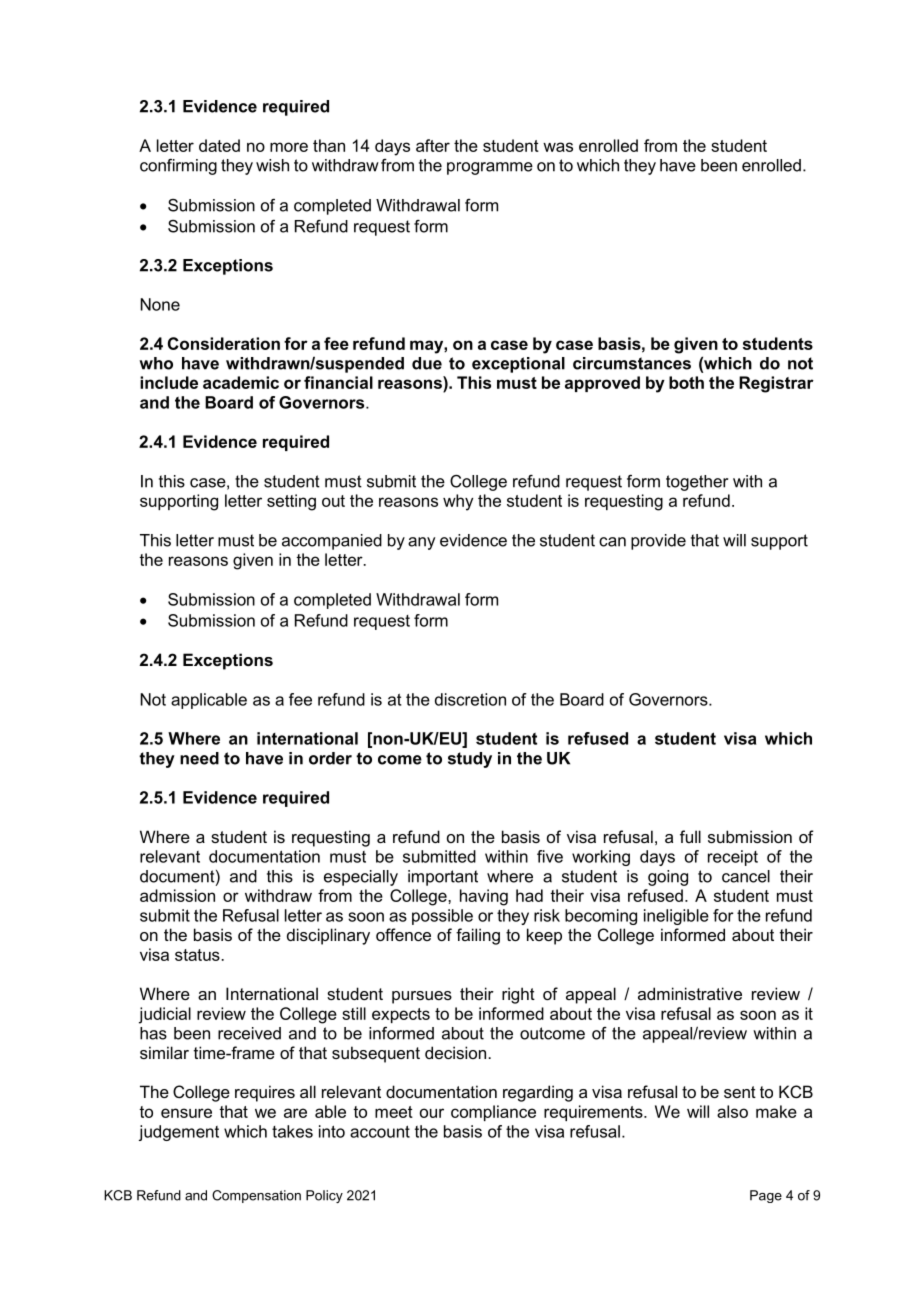 Image resolution: width=924 pixels, height=1307 pixels. What do you see at coordinates (219, 145) in the page?
I see `dated` at bounding box center [219, 145].
